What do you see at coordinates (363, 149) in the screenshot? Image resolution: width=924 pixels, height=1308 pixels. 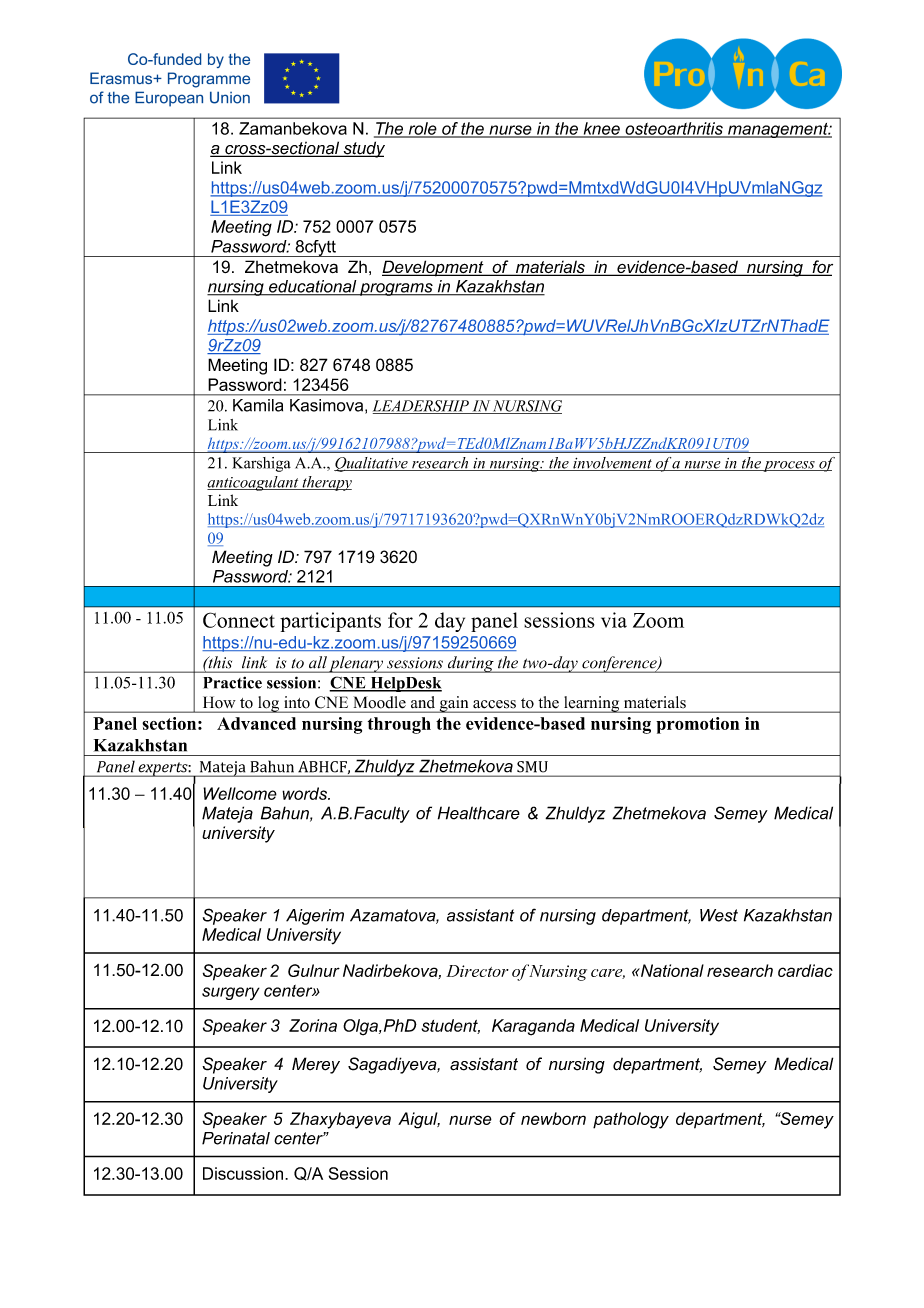 I see `study` at bounding box center [363, 149].
